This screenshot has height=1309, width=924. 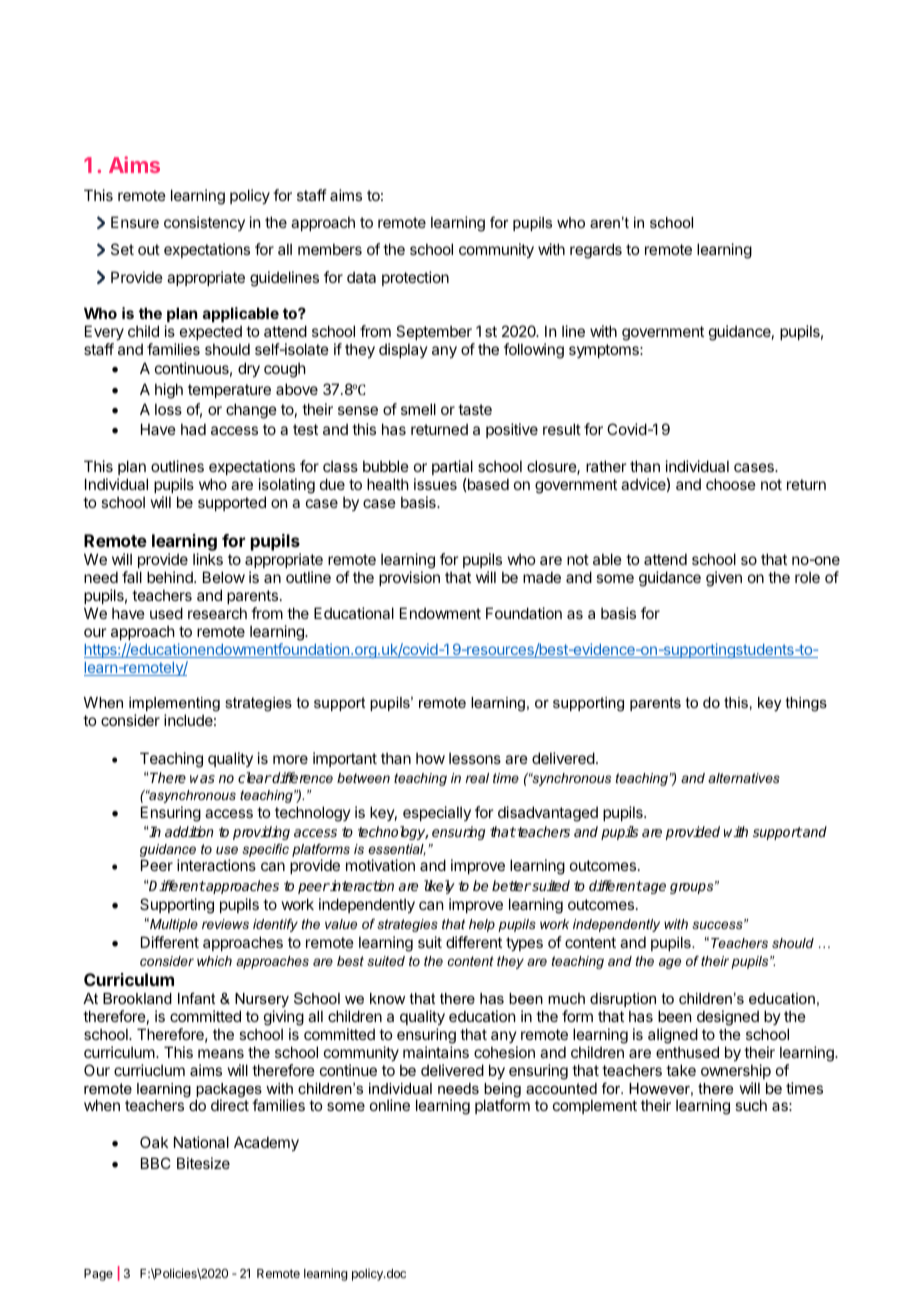 What do you see at coordinates (217, 613) in the screenshot?
I see `research` at bounding box center [217, 613].
